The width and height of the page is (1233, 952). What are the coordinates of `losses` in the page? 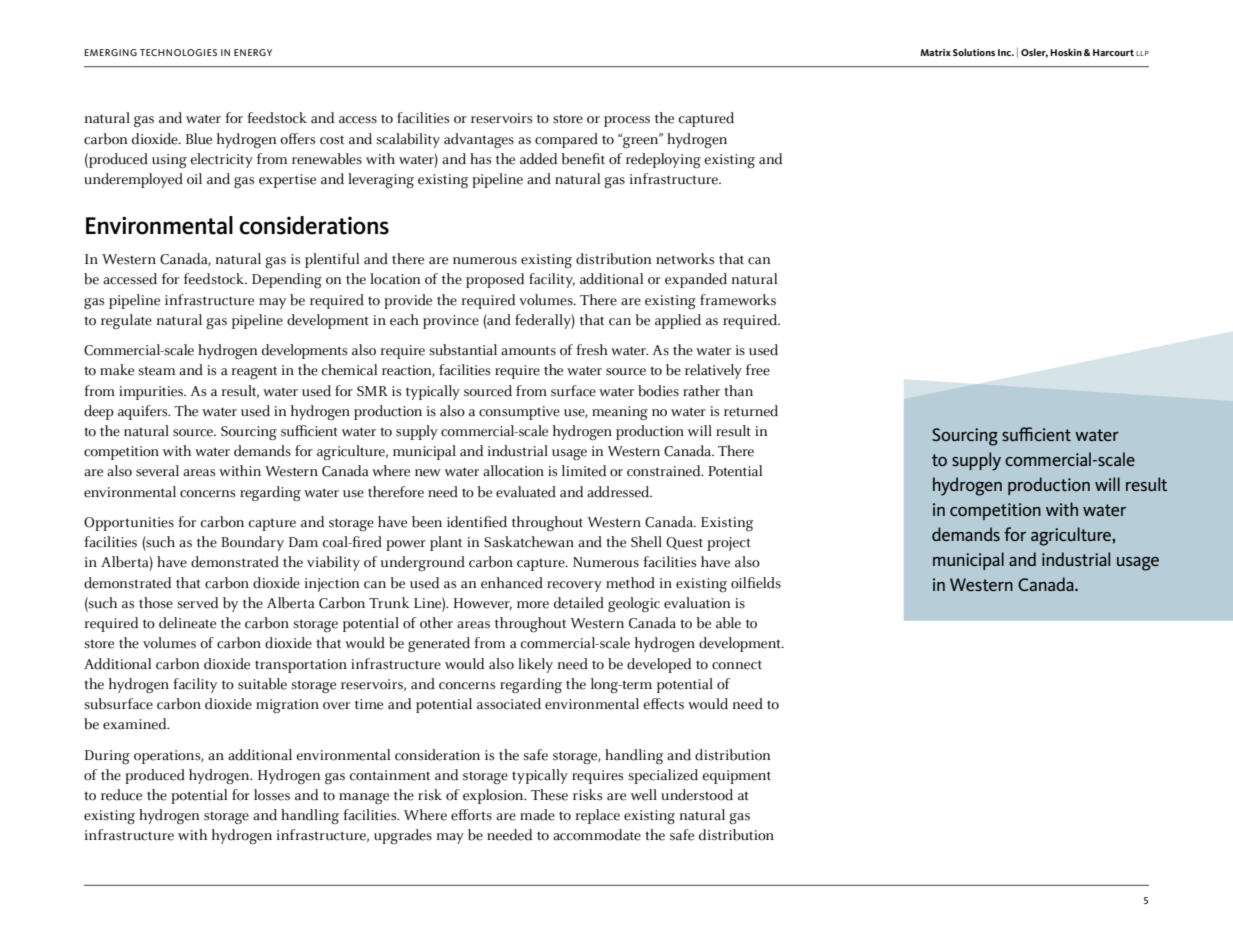 It's located at (272, 795).
